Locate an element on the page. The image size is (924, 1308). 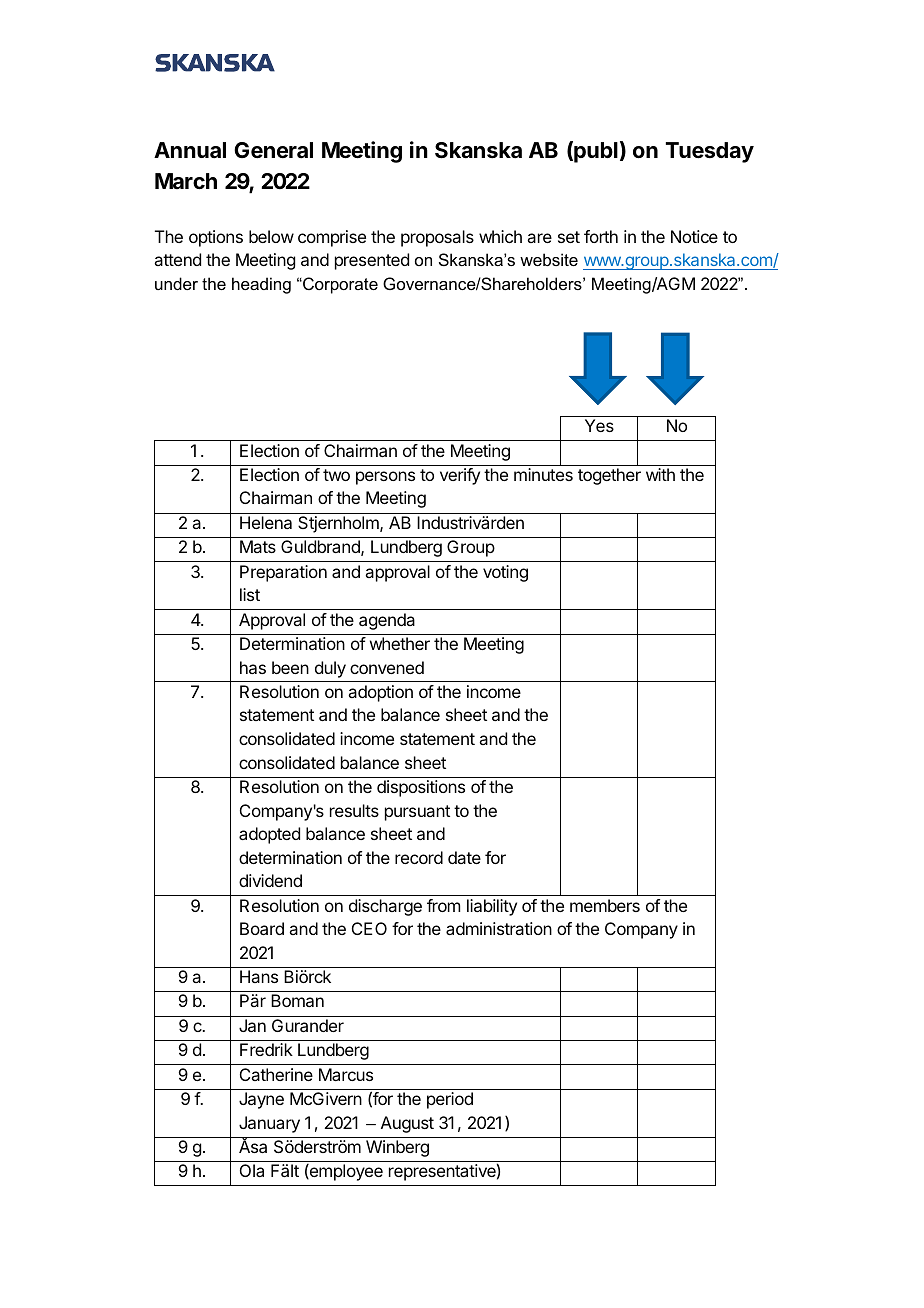
proposals is located at coordinates (437, 238).
